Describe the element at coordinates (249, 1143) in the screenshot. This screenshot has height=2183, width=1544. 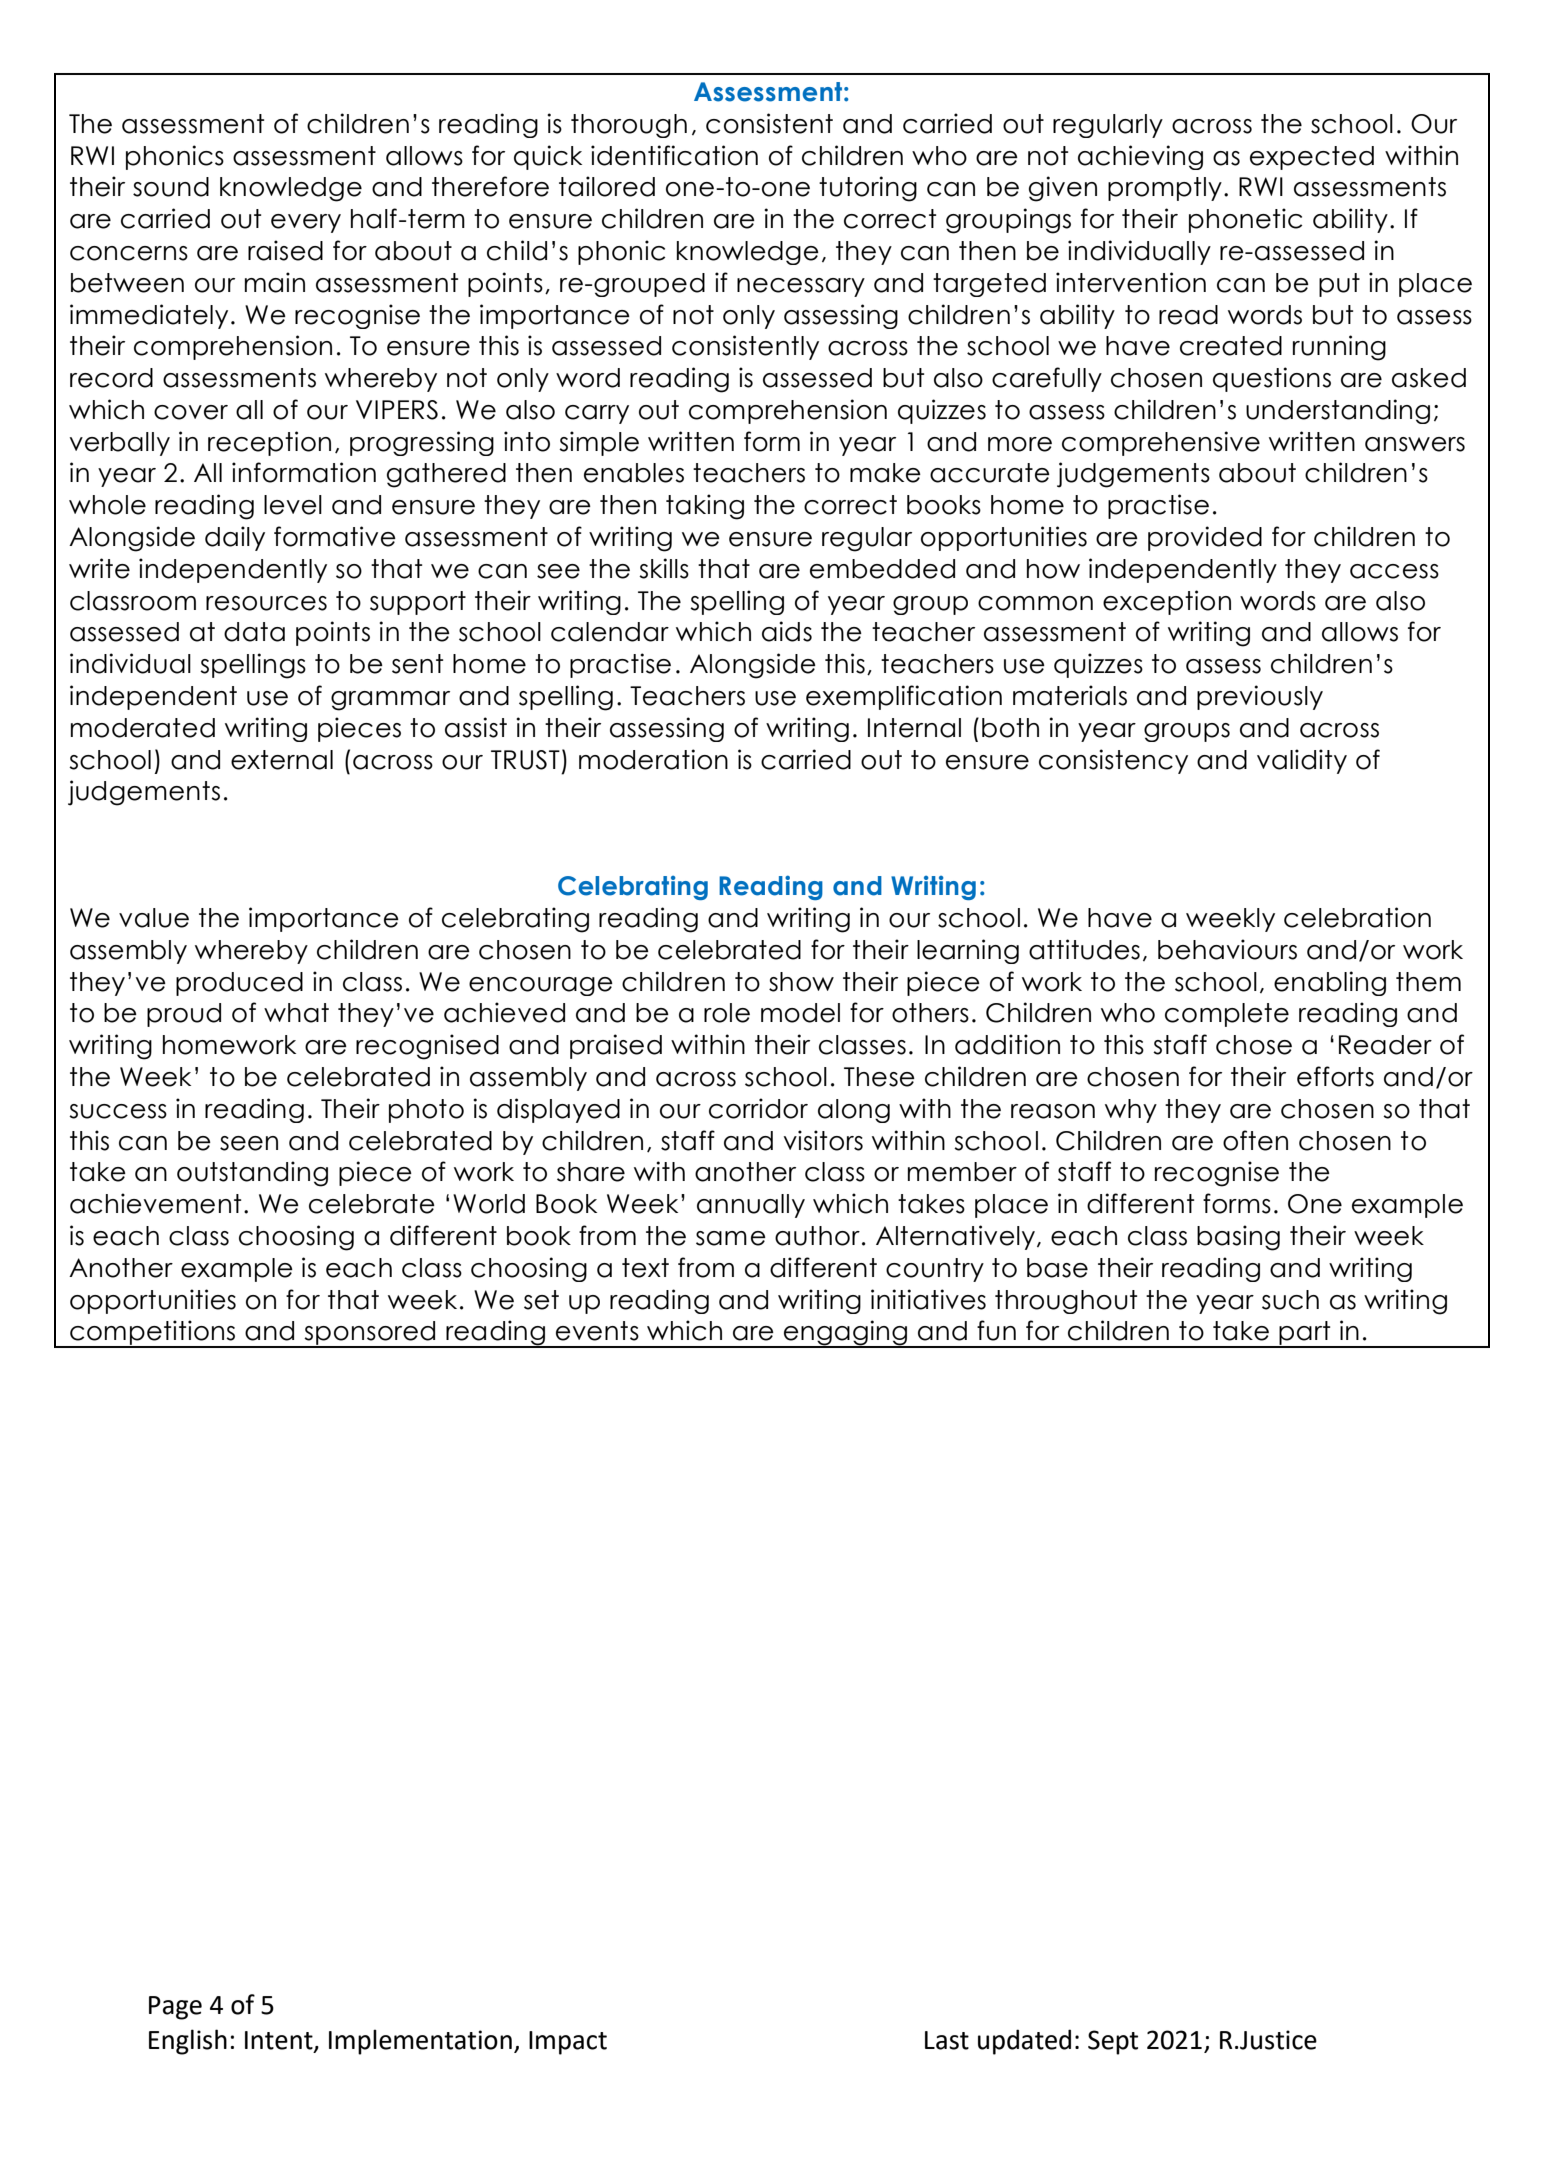
I see `seen` at that location.
